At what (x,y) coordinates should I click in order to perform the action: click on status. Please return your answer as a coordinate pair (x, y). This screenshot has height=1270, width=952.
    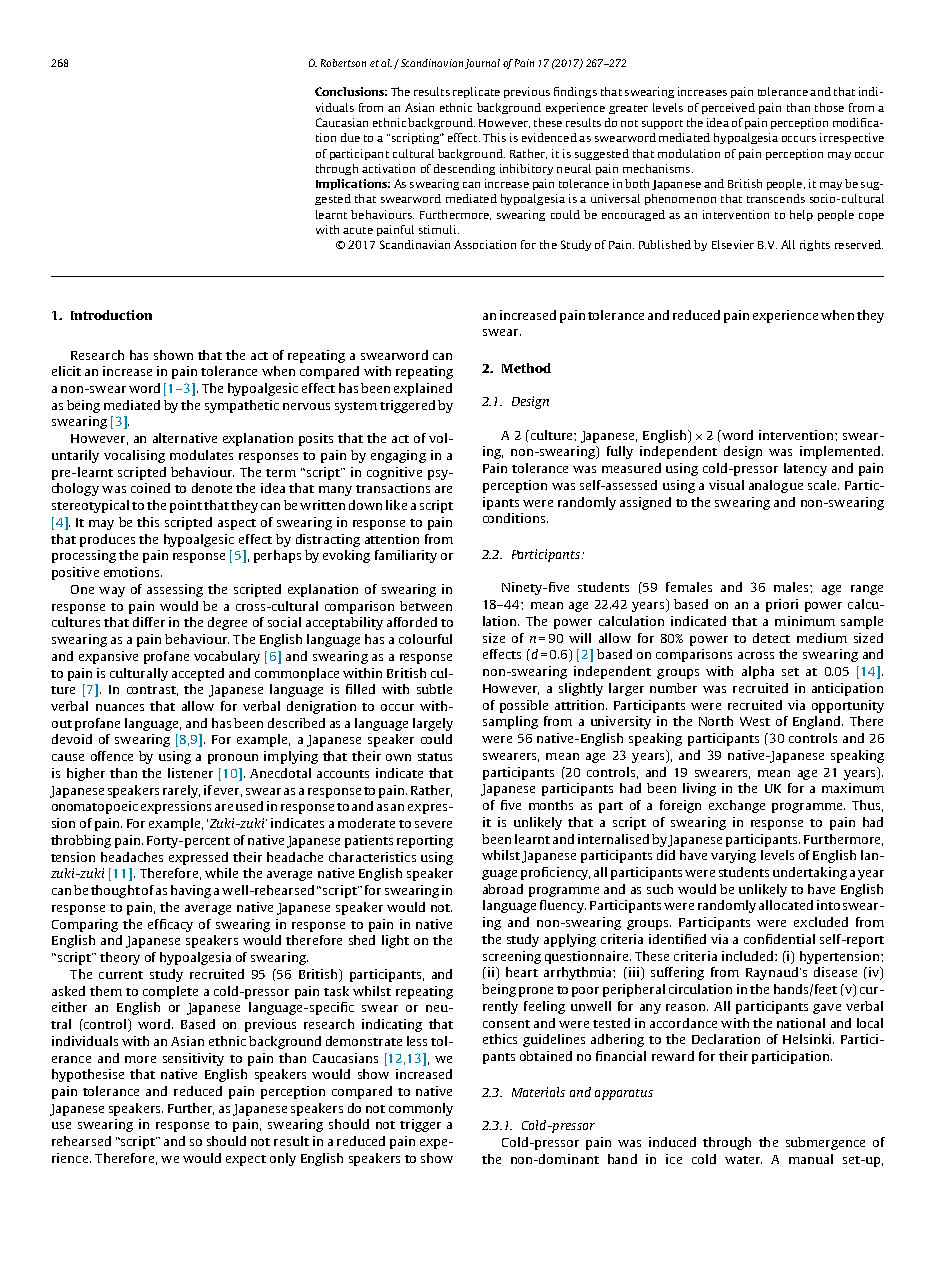
    Looking at the image, I should click on (435, 757).
